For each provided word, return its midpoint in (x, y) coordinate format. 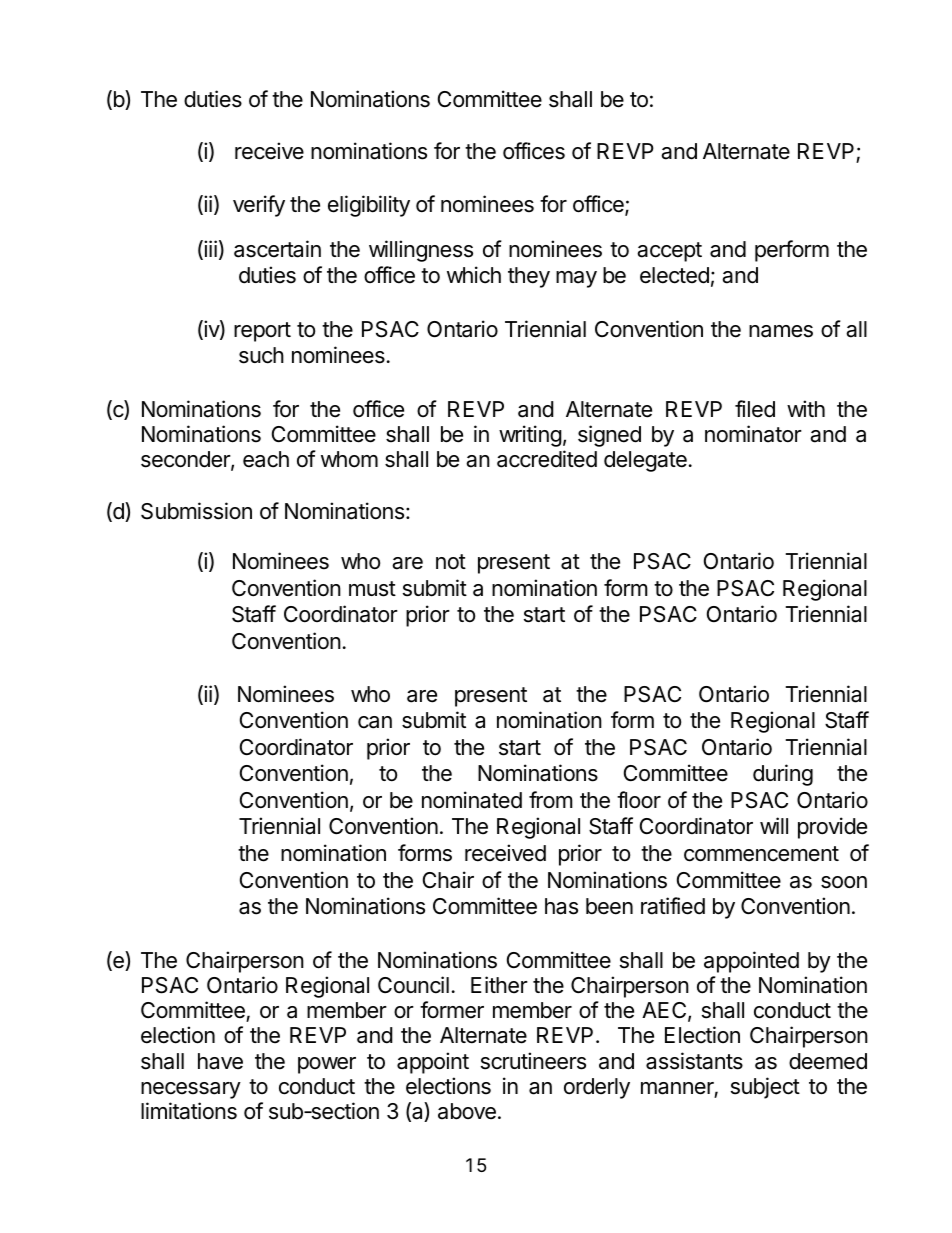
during (783, 775)
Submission (196, 511)
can (375, 722)
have (220, 1061)
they (529, 277)
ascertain (277, 249)
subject (765, 1088)
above (467, 1111)
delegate (645, 461)
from (551, 799)
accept (669, 252)
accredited (547, 459)
